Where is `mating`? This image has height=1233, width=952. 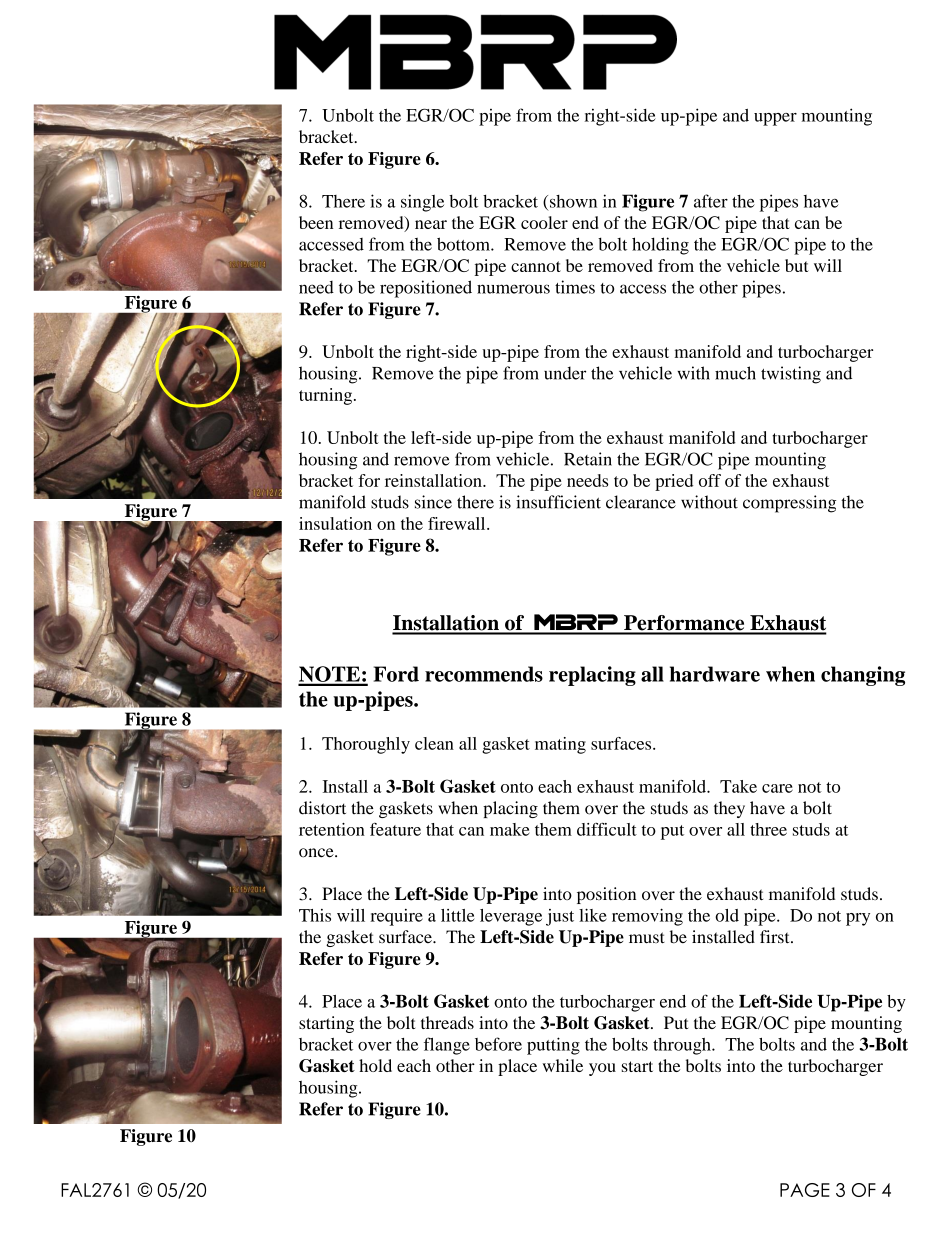 mating is located at coordinates (560, 745).
